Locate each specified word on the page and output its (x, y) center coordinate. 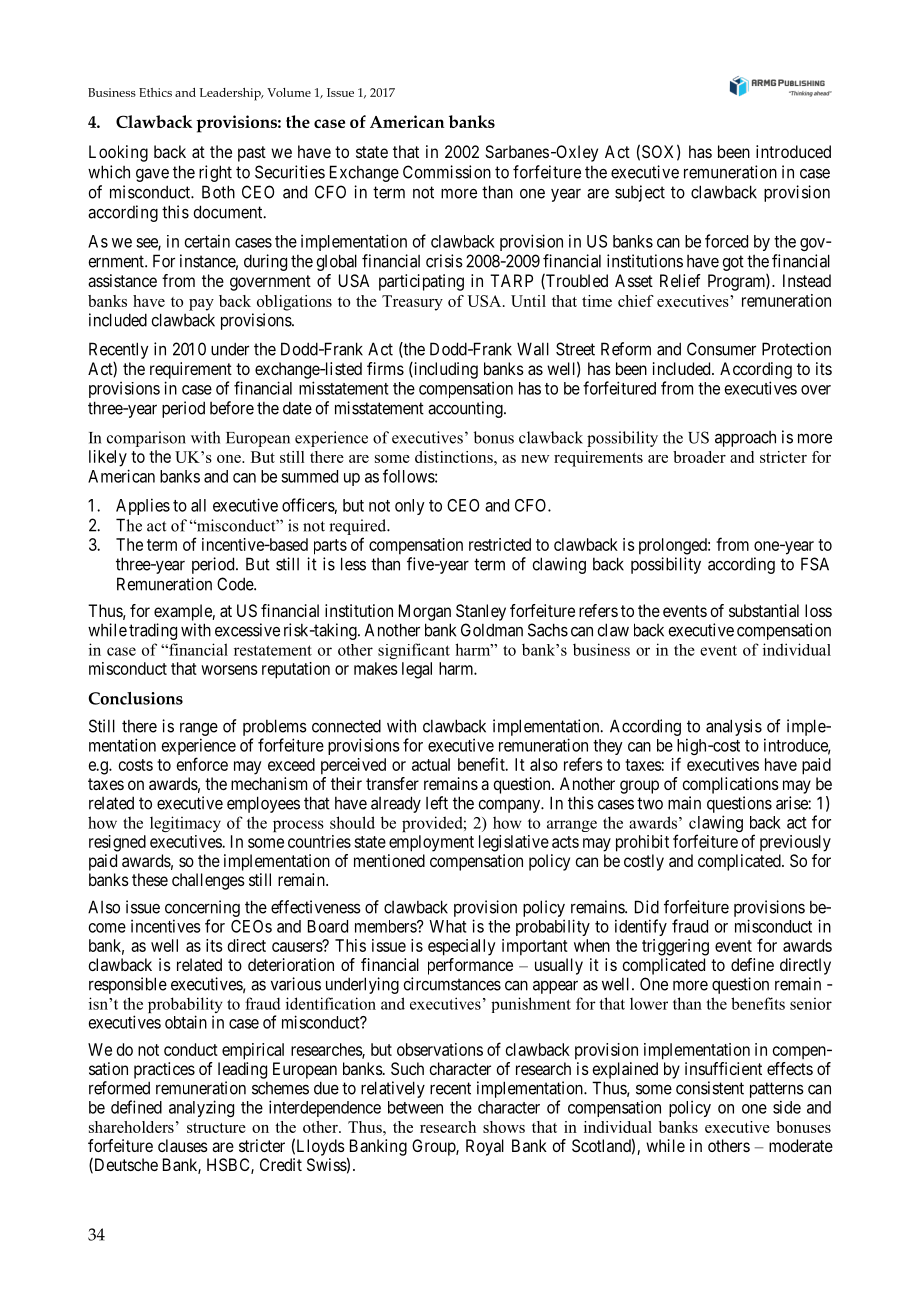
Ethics (155, 92)
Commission (447, 172)
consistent (710, 1088)
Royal (485, 1147)
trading (153, 631)
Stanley (481, 612)
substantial (764, 610)
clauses (183, 1145)
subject (640, 193)
